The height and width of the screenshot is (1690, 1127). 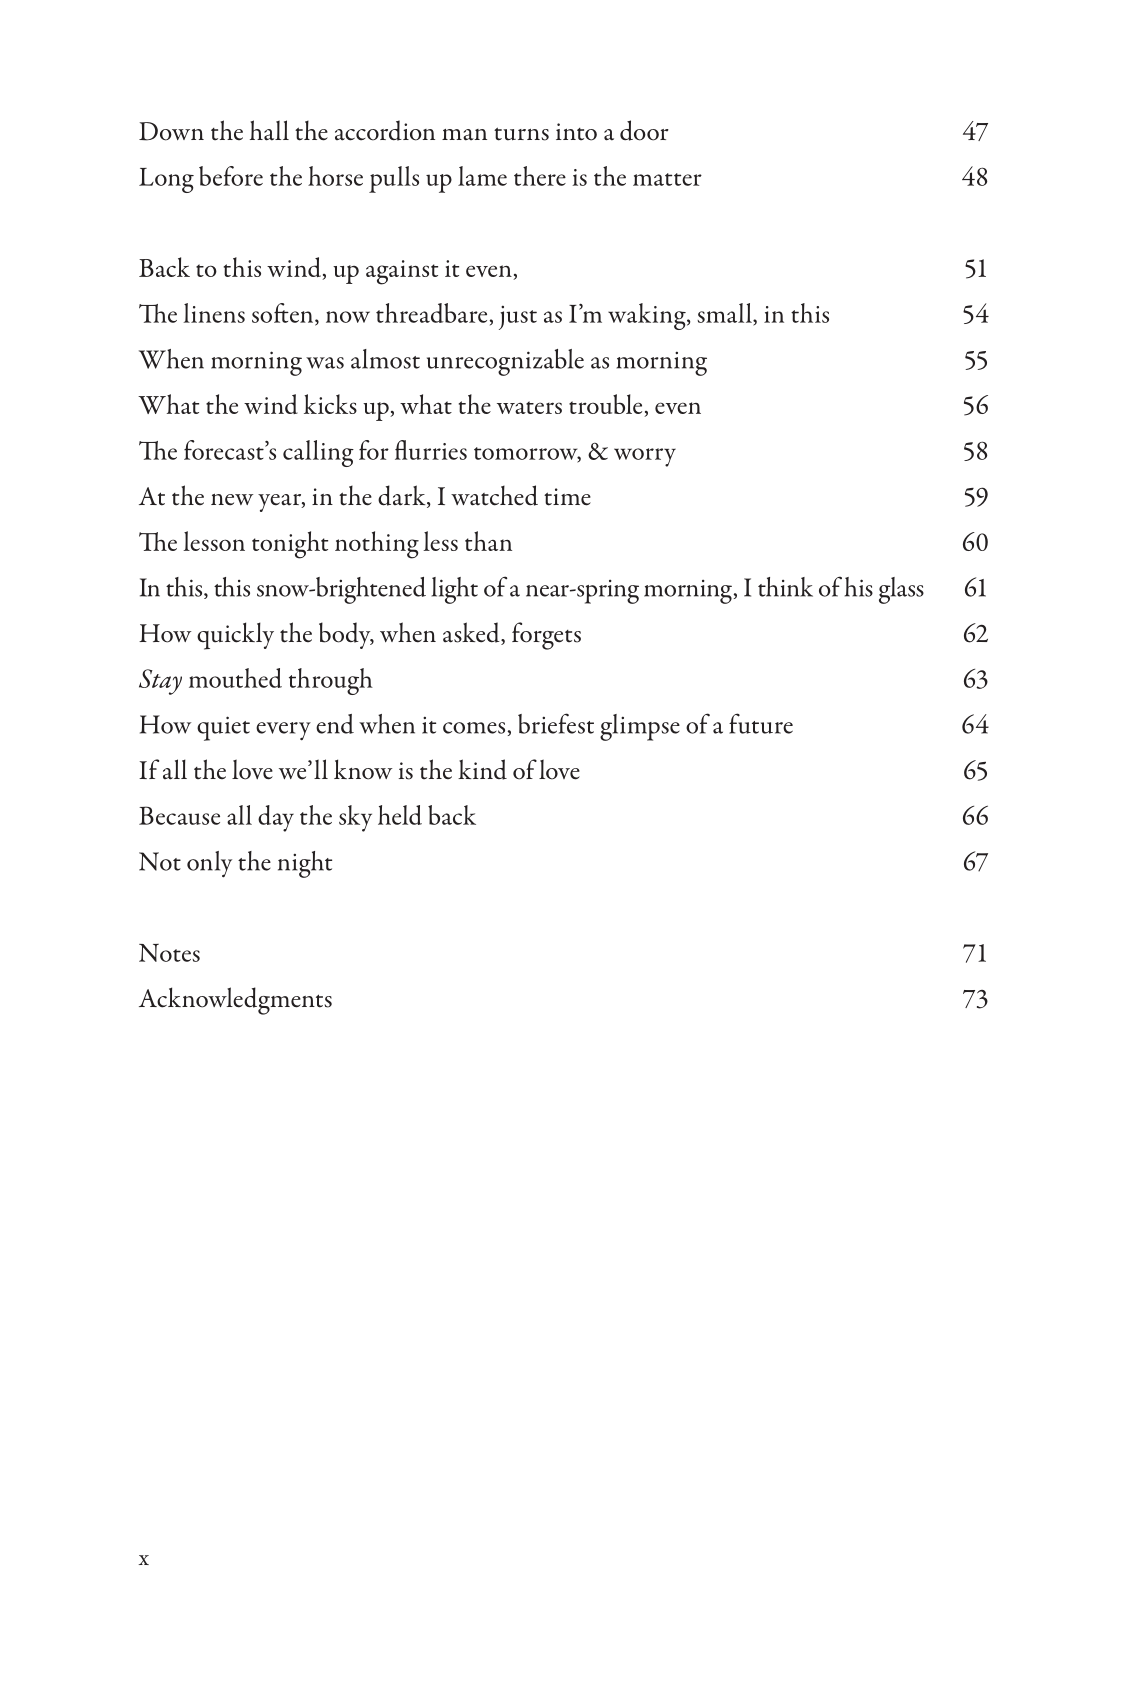 I want to click on unrecognizable, so click(x=505, y=362).
